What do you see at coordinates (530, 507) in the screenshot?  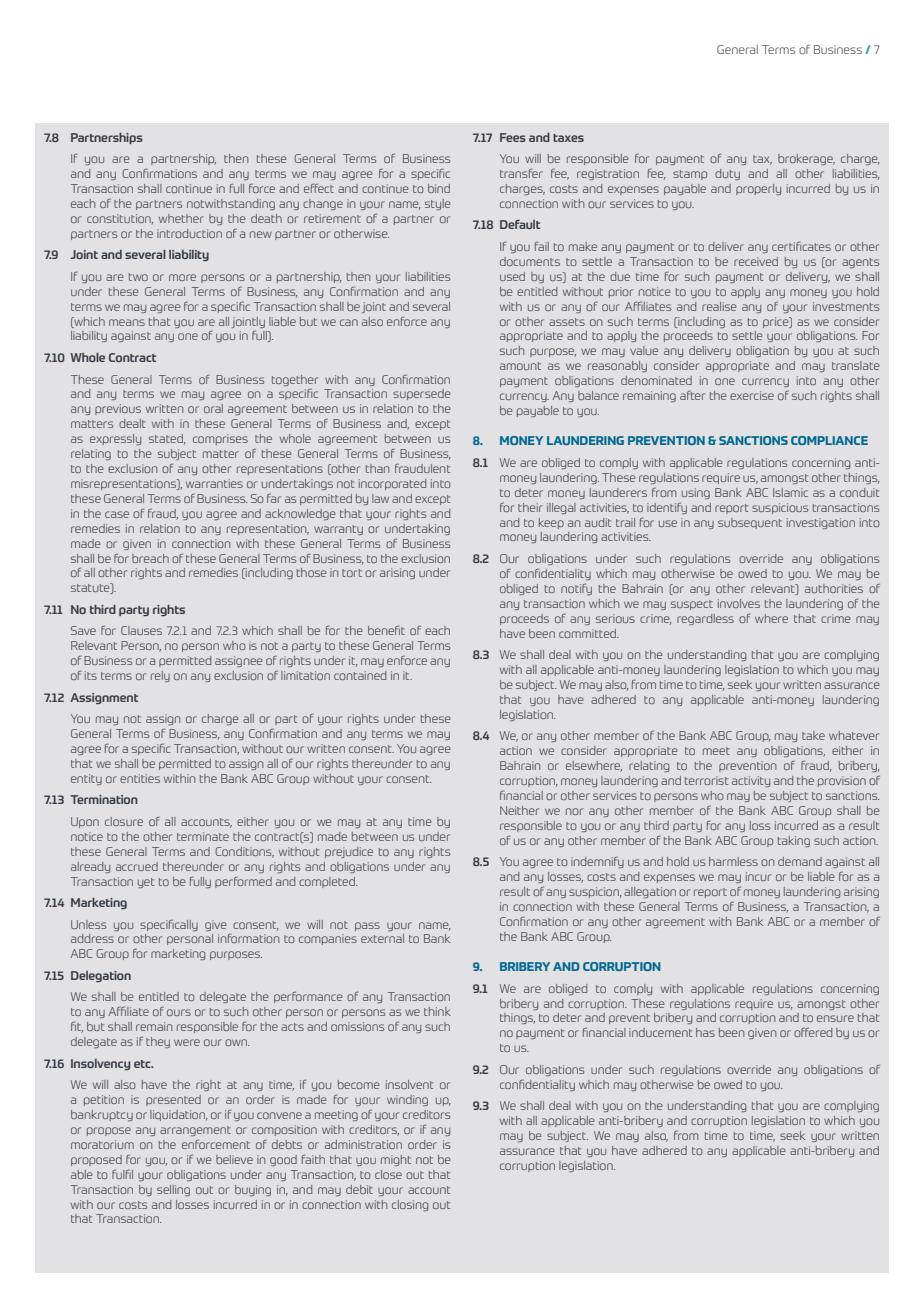 I see `their` at bounding box center [530, 507].
